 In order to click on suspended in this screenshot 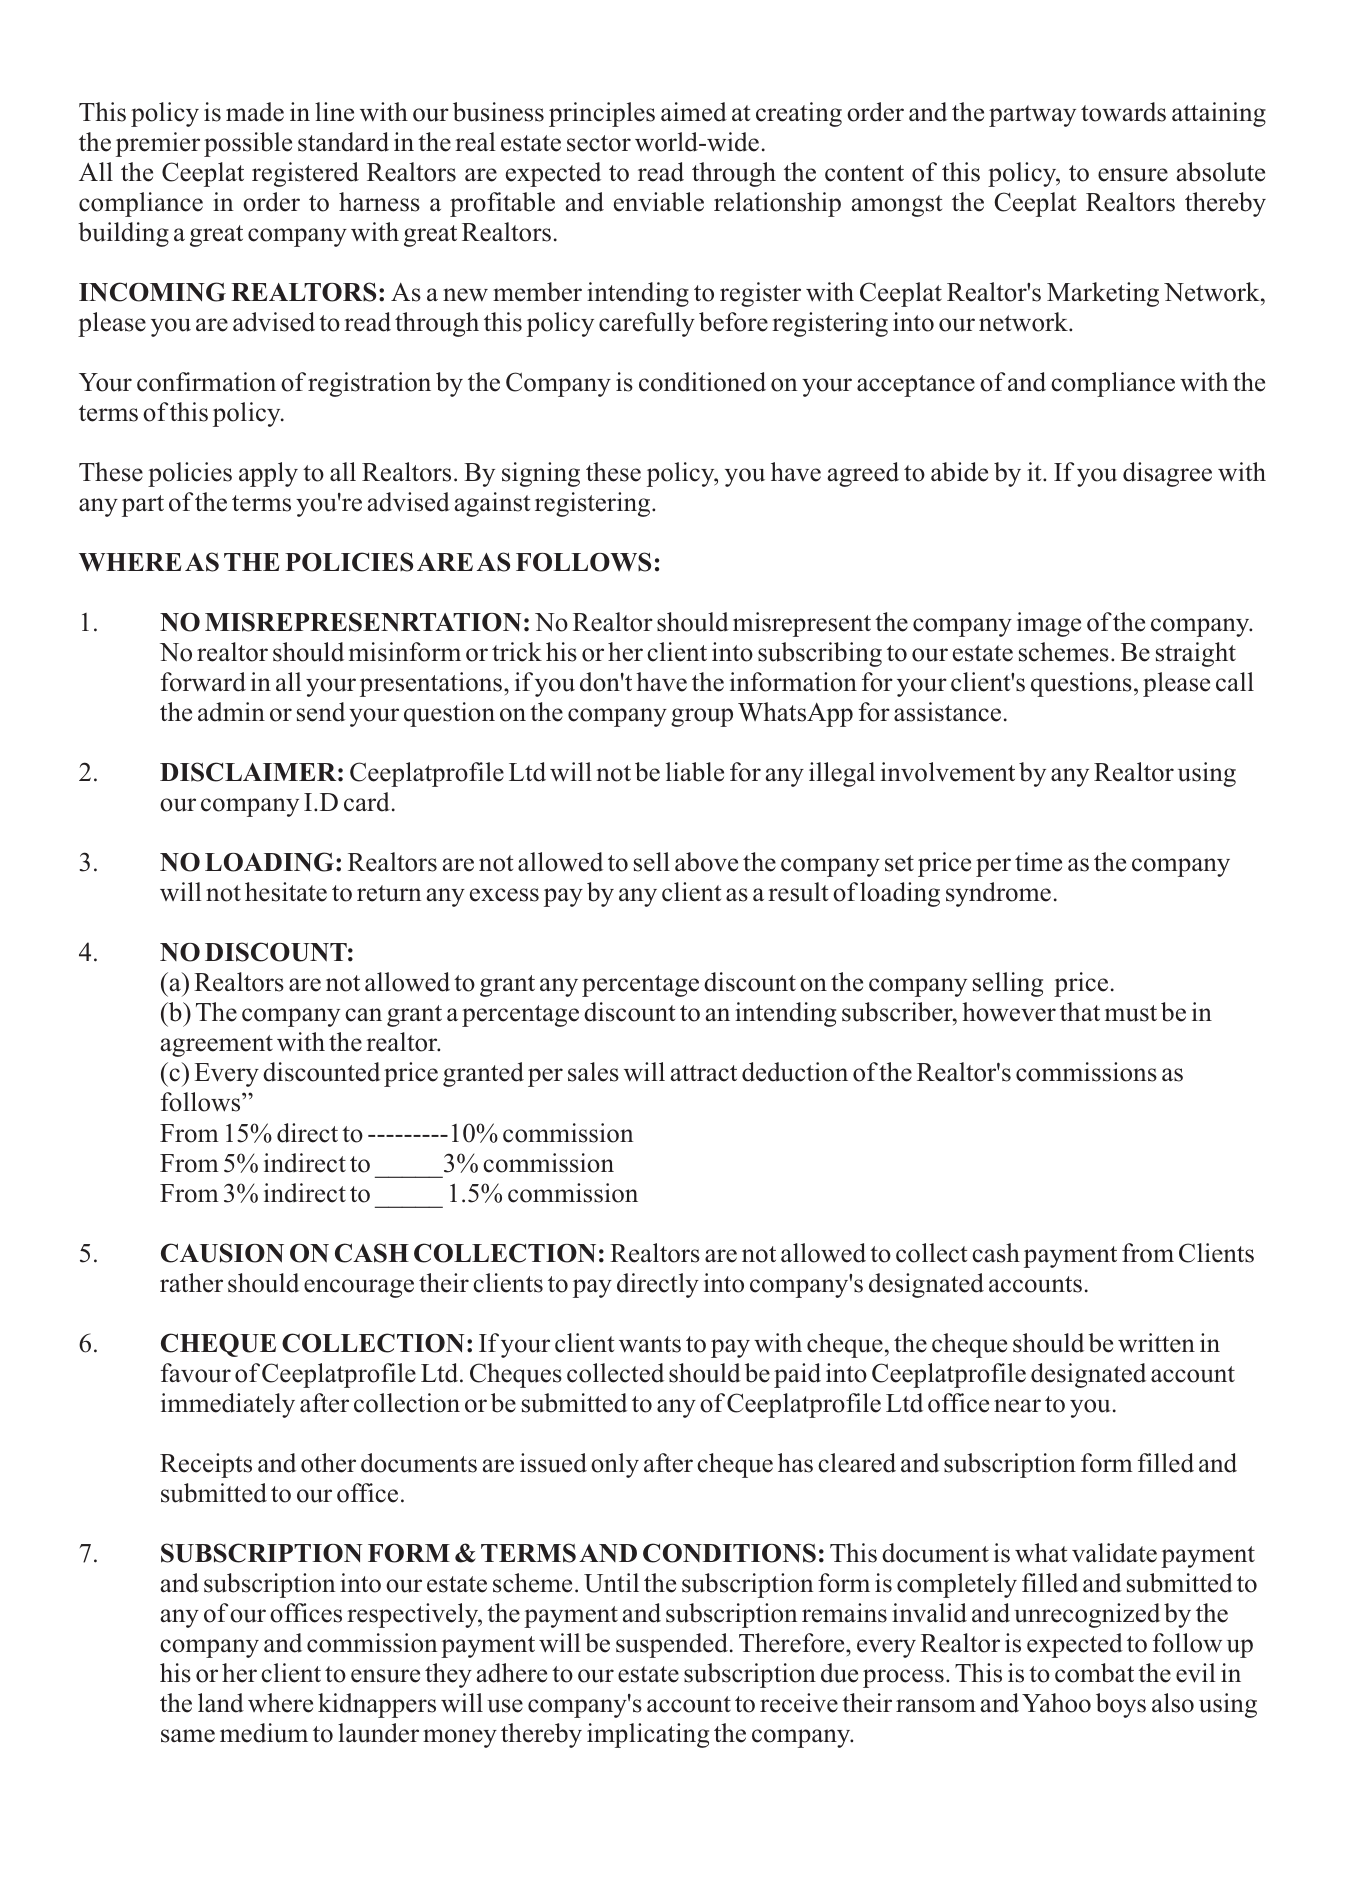, I will do `click(673, 1645)`.
